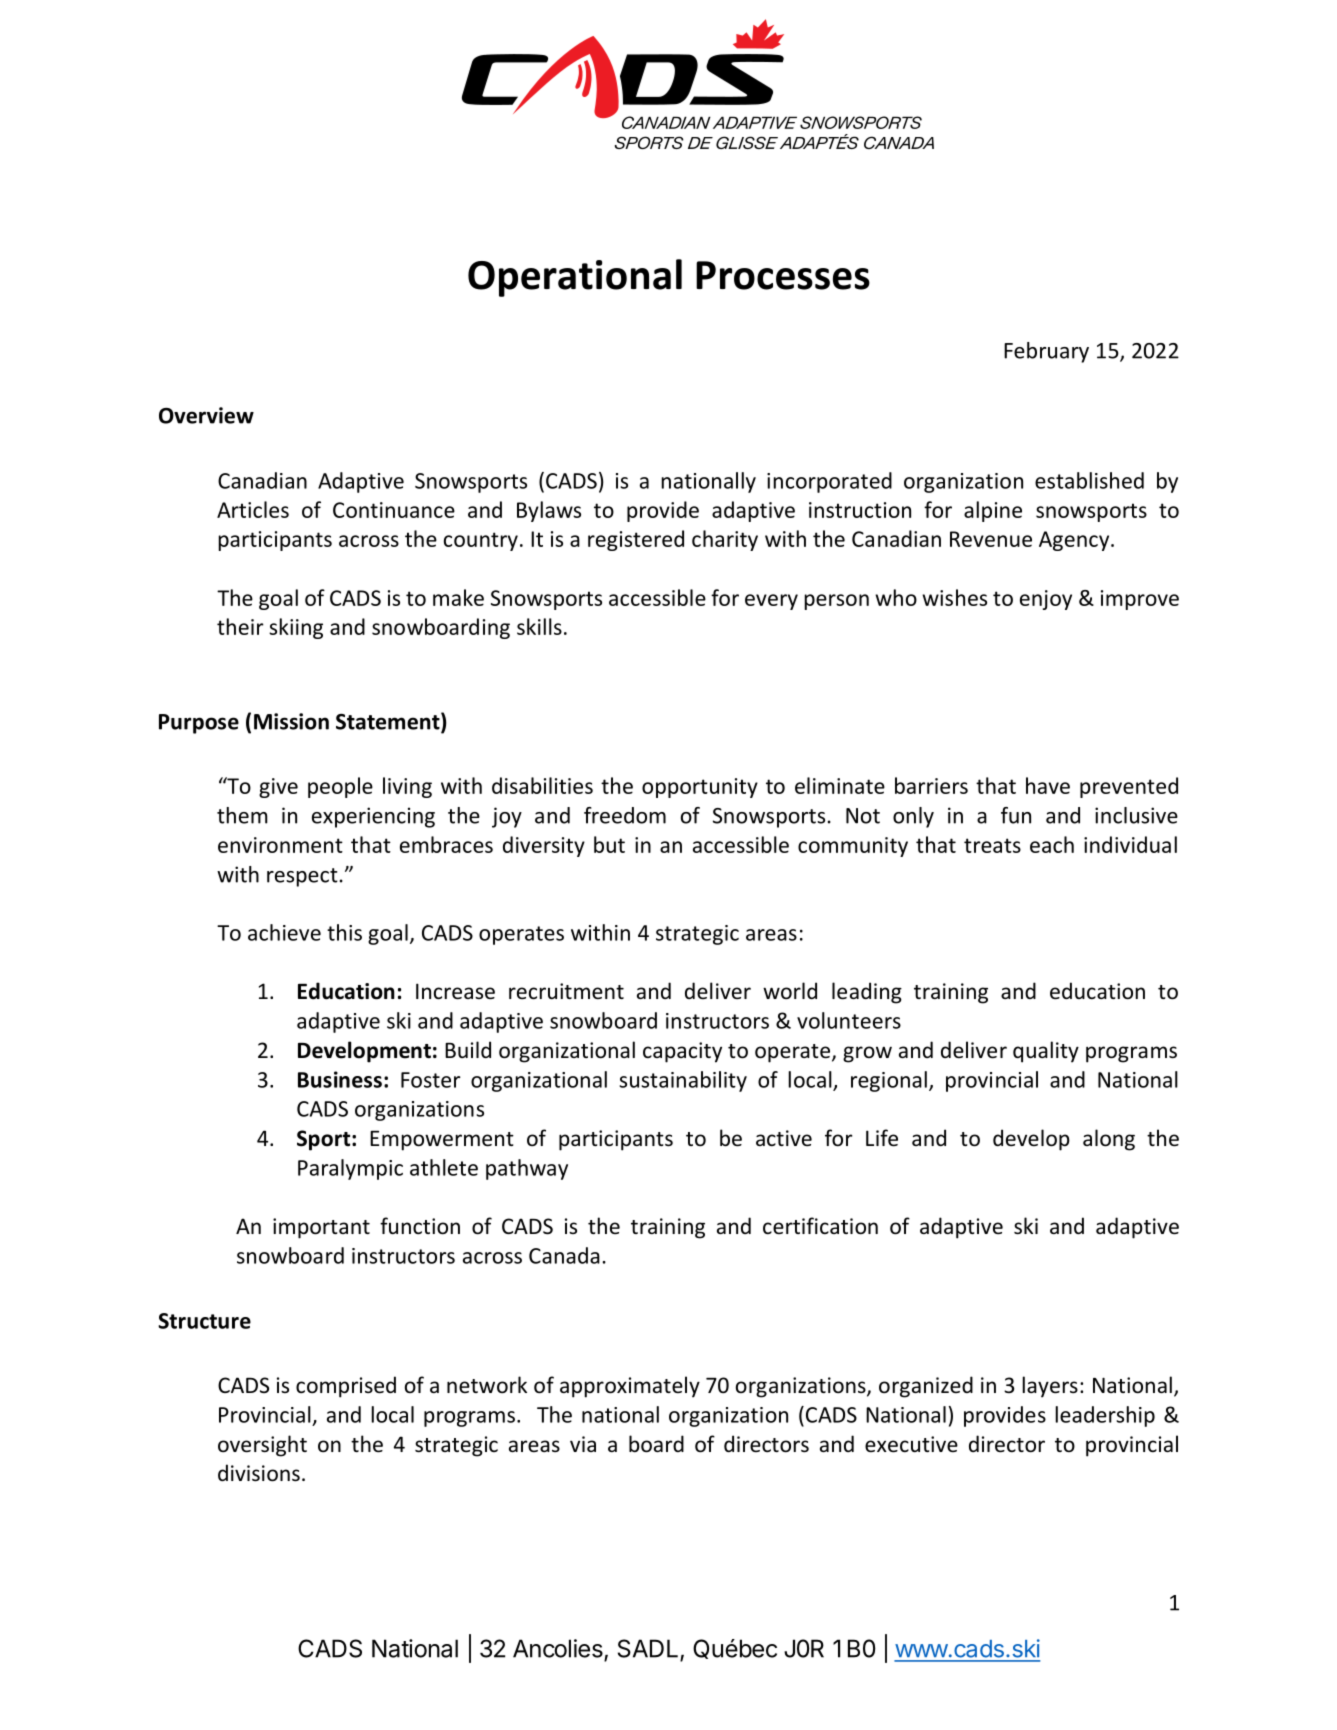 The width and height of the screenshot is (1337, 1730). What do you see at coordinates (262, 1446) in the screenshot?
I see `oversight` at bounding box center [262, 1446].
